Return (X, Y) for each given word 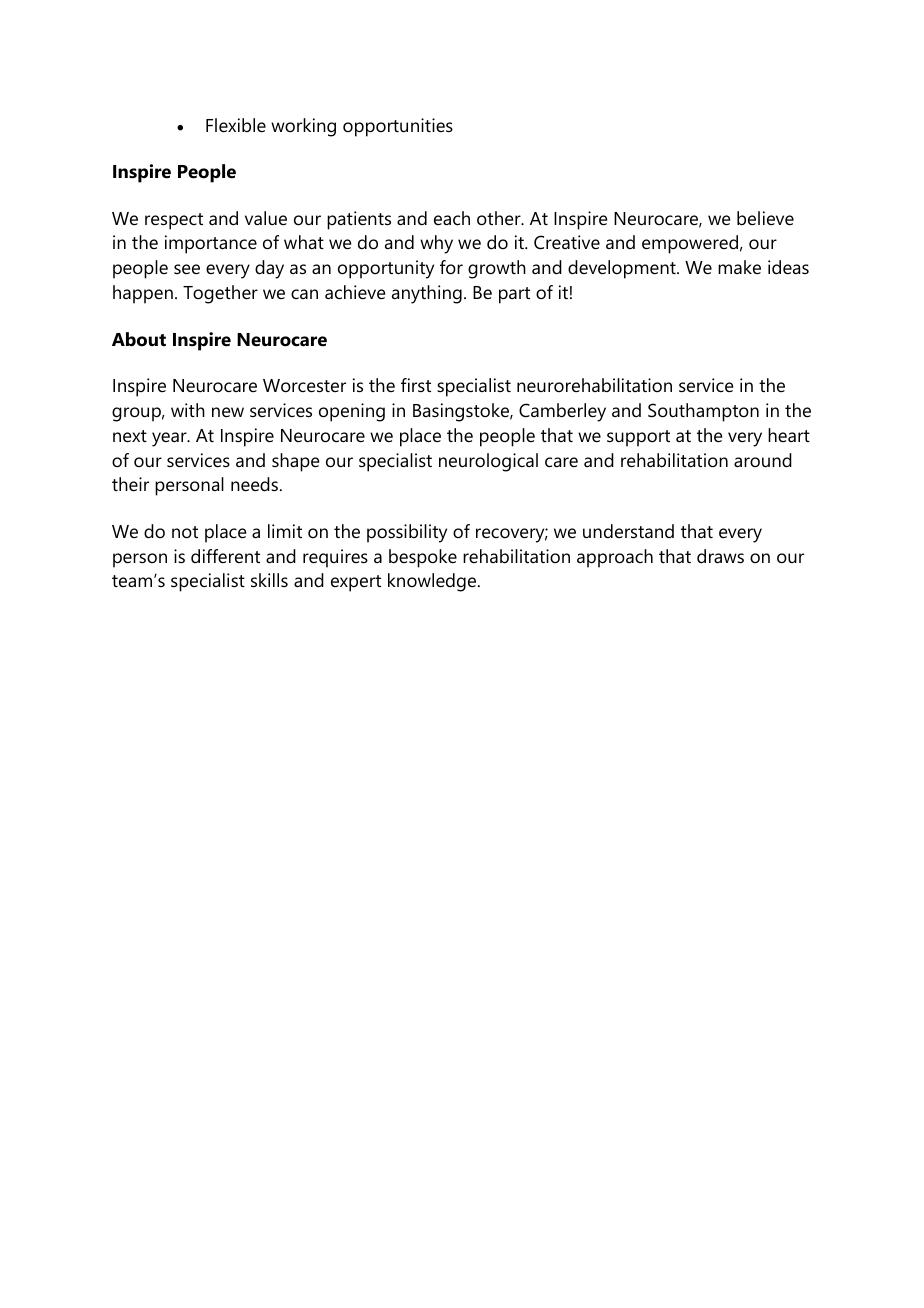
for (451, 267)
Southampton (703, 412)
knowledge (433, 582)
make (739, 267)
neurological (488, 462)
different (225, 556)
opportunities (398, 127)
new (228, 412)
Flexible (236, 125)
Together (220, 294)
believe (765, 218)
